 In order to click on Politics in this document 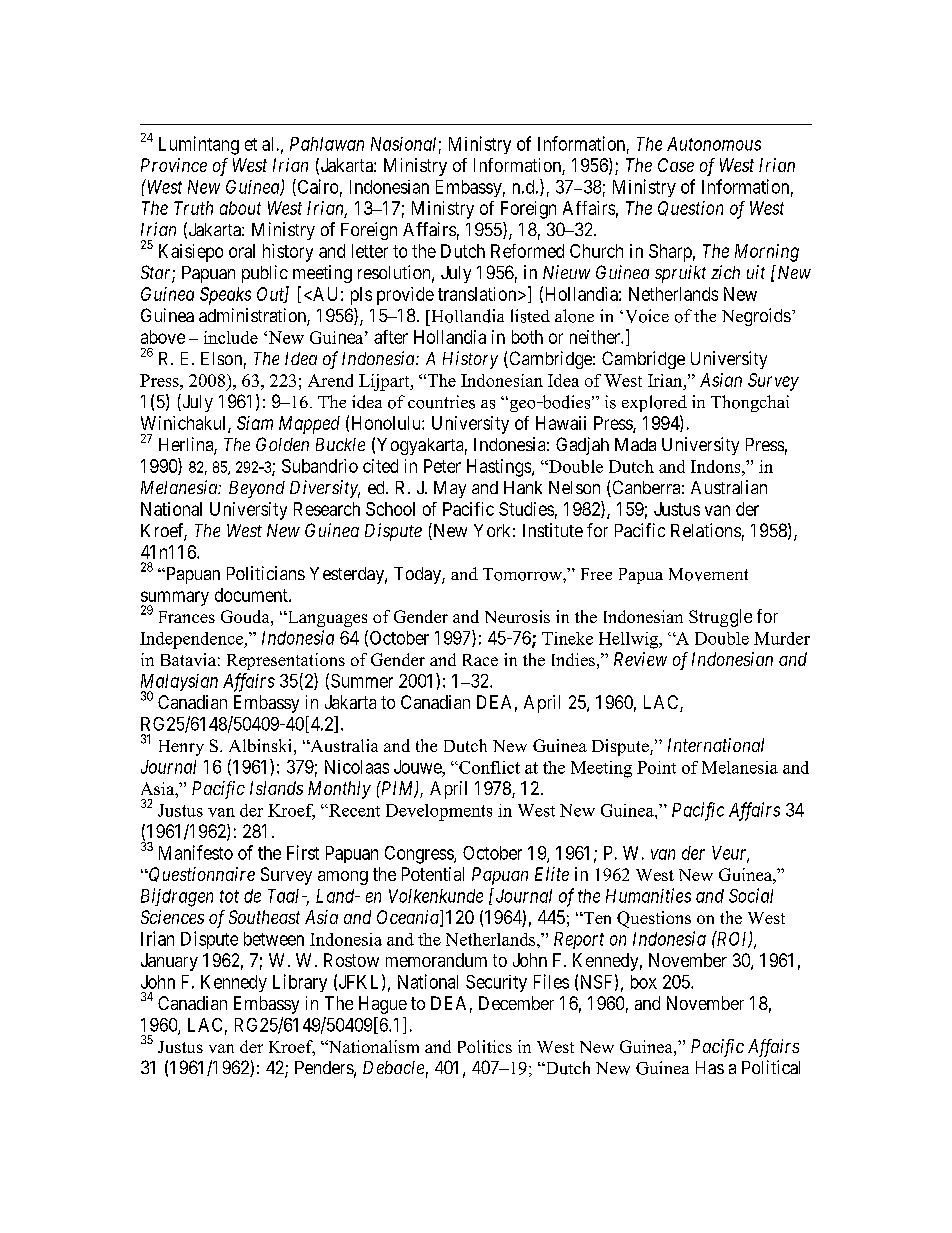, I will do `click(485, 1046)`.
